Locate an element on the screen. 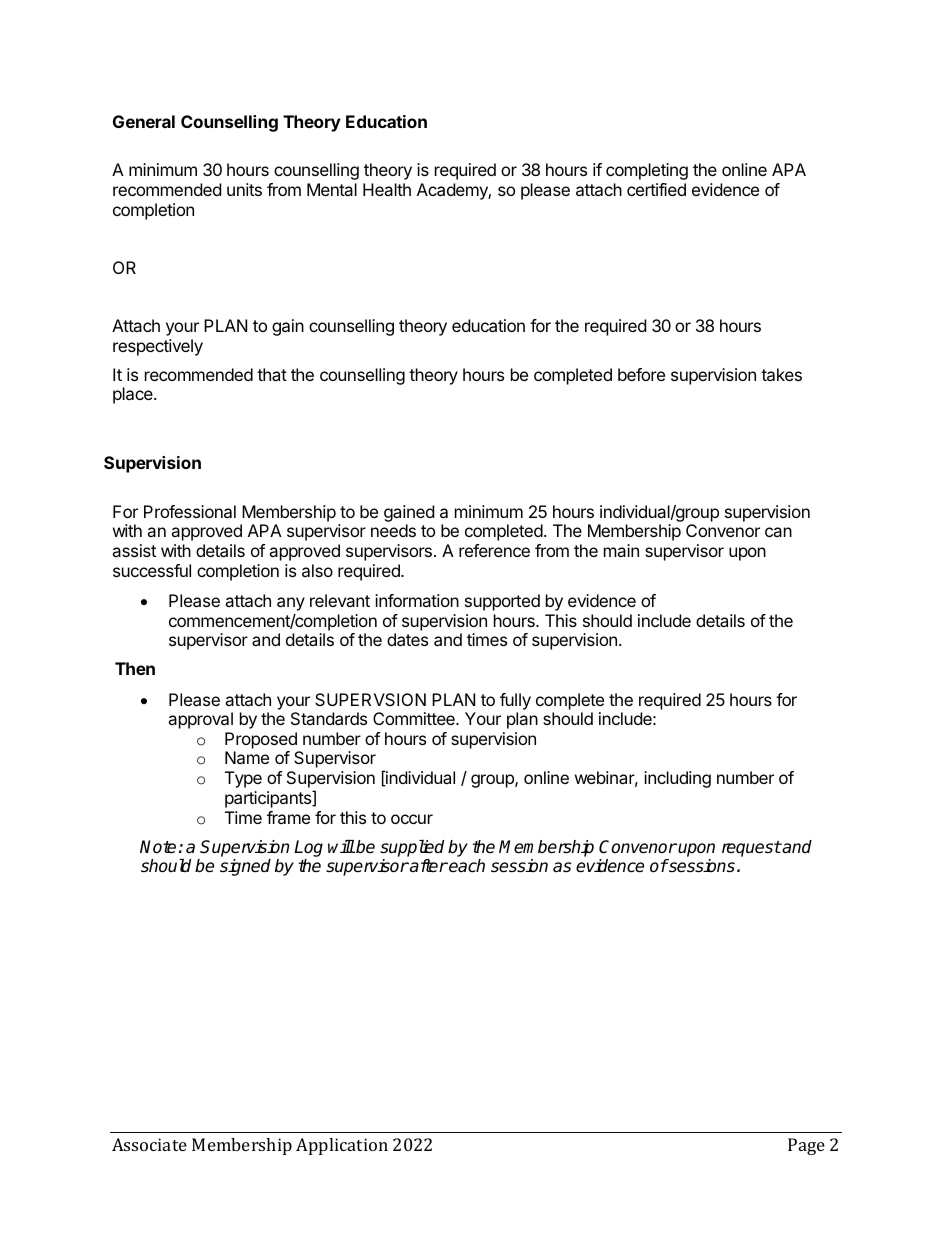 The width and height of the screenshot is (952, 1233). Associate is located at coordinates (149, 1144).
